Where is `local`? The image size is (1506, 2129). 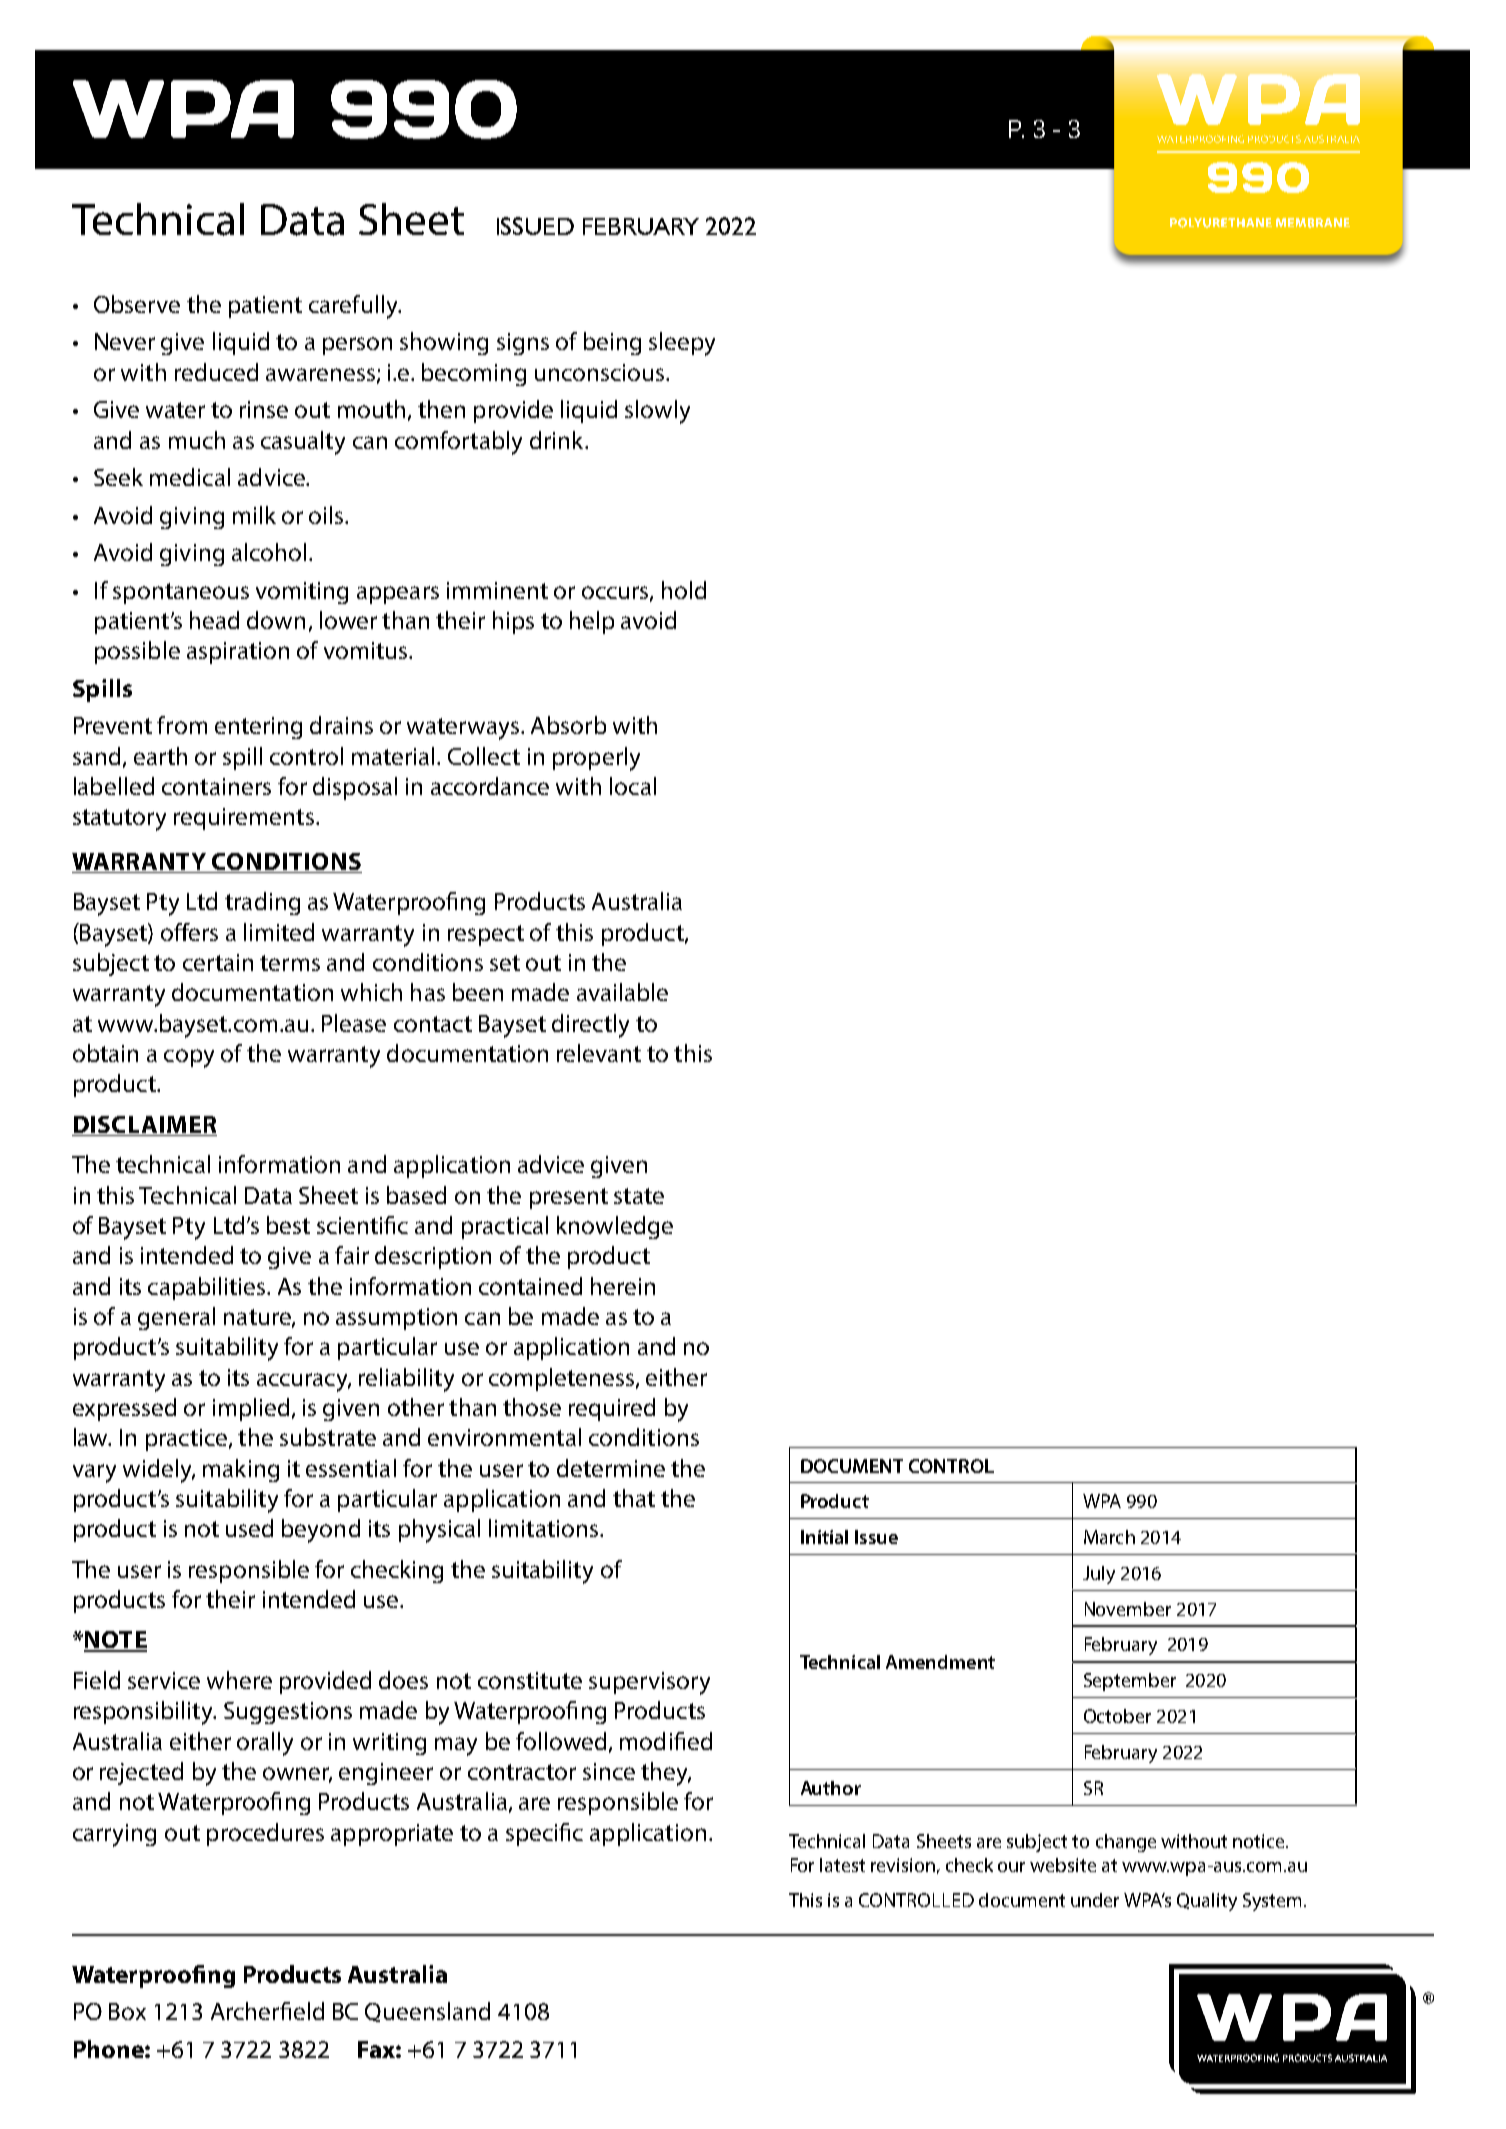 local is located at coordinates (633, 786).
